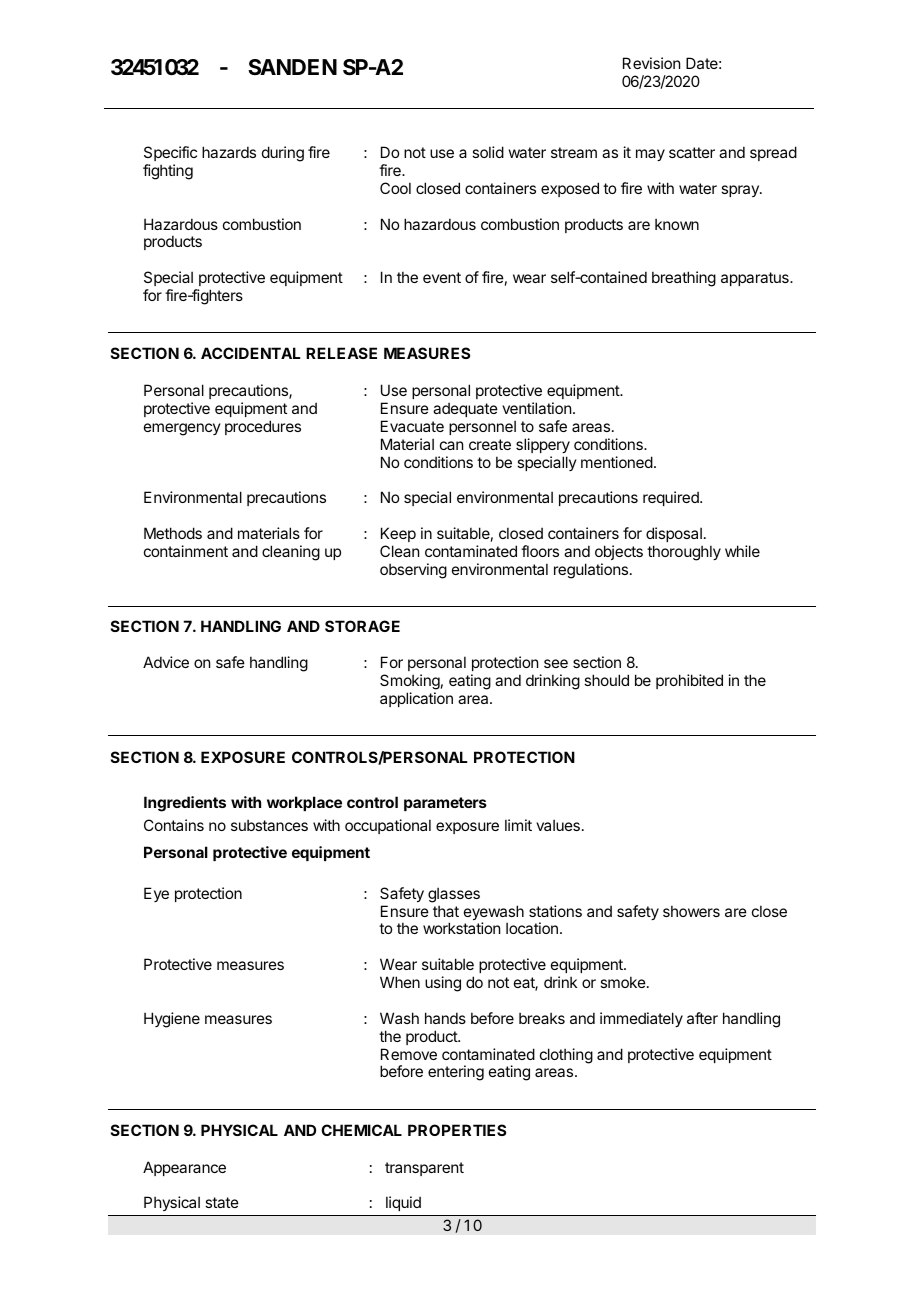 This page has height=1308, width=924. What do you see at coordinates (229, 152) in the page?
I see `hazards` at bounding box center [229, 152].
